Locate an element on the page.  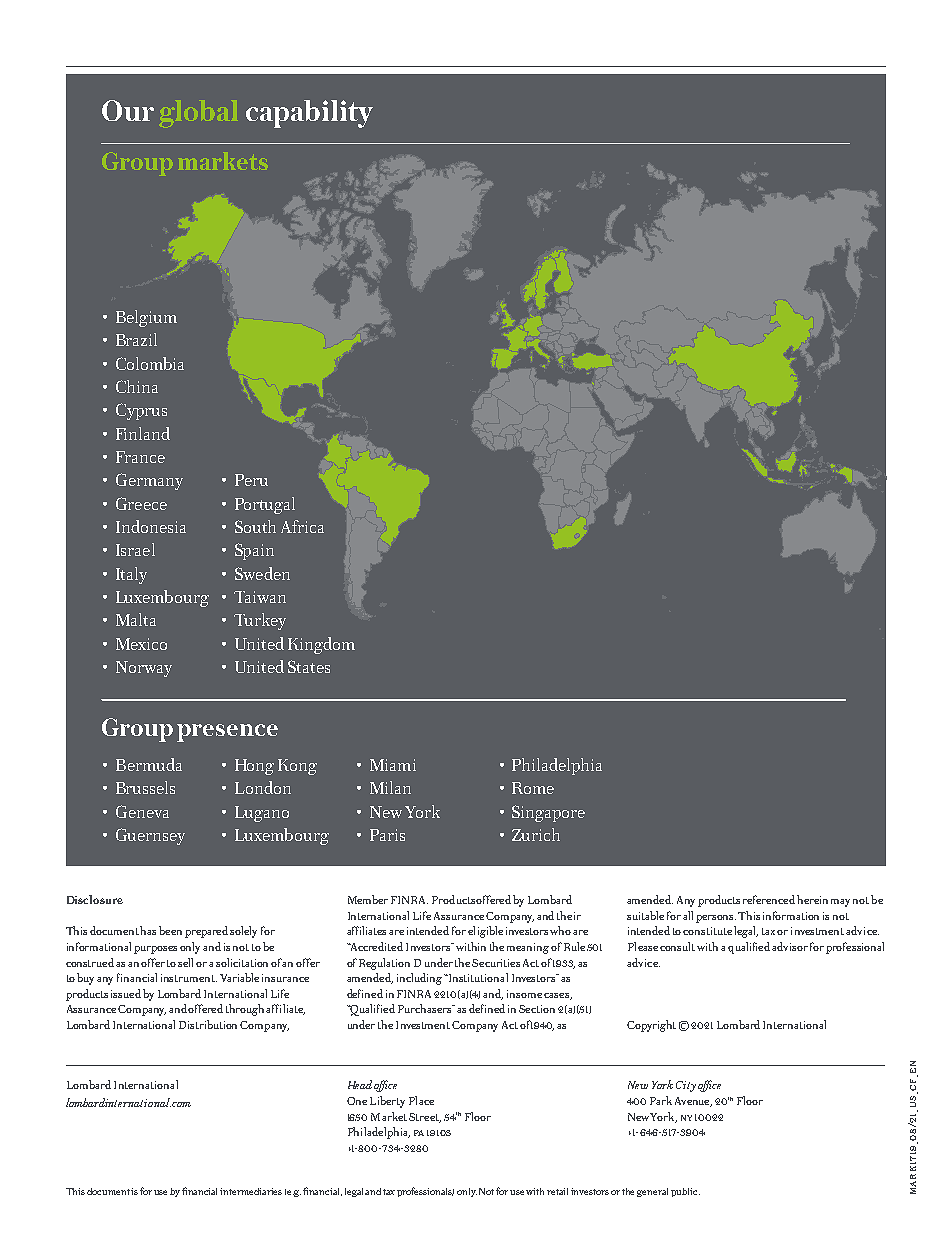
Guernsey is located at coordinates (150, 836).
